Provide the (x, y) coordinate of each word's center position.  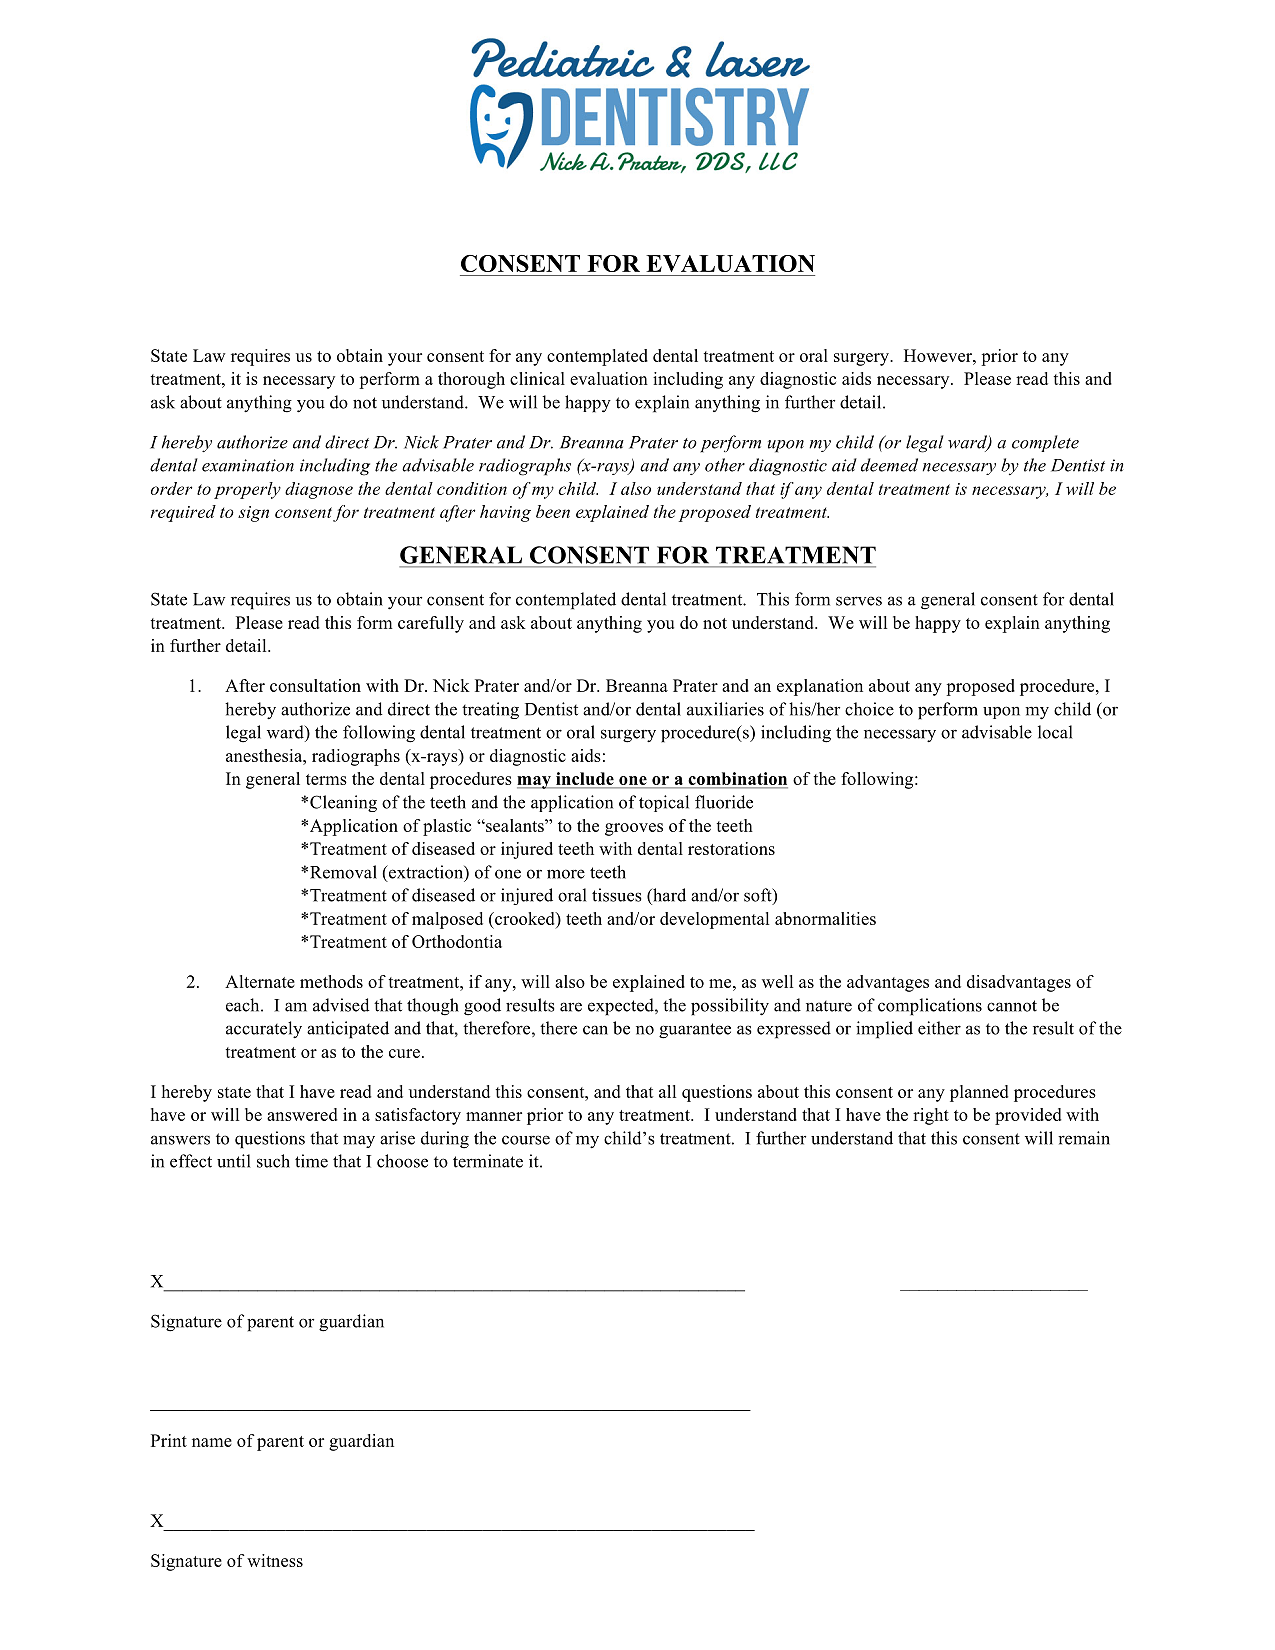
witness (275, 1560)
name (212, 1442)
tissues (617, 895)
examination (248, 465)
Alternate (260, 981)
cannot (1012, 1006)
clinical (537, 378)
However (939, 355)
